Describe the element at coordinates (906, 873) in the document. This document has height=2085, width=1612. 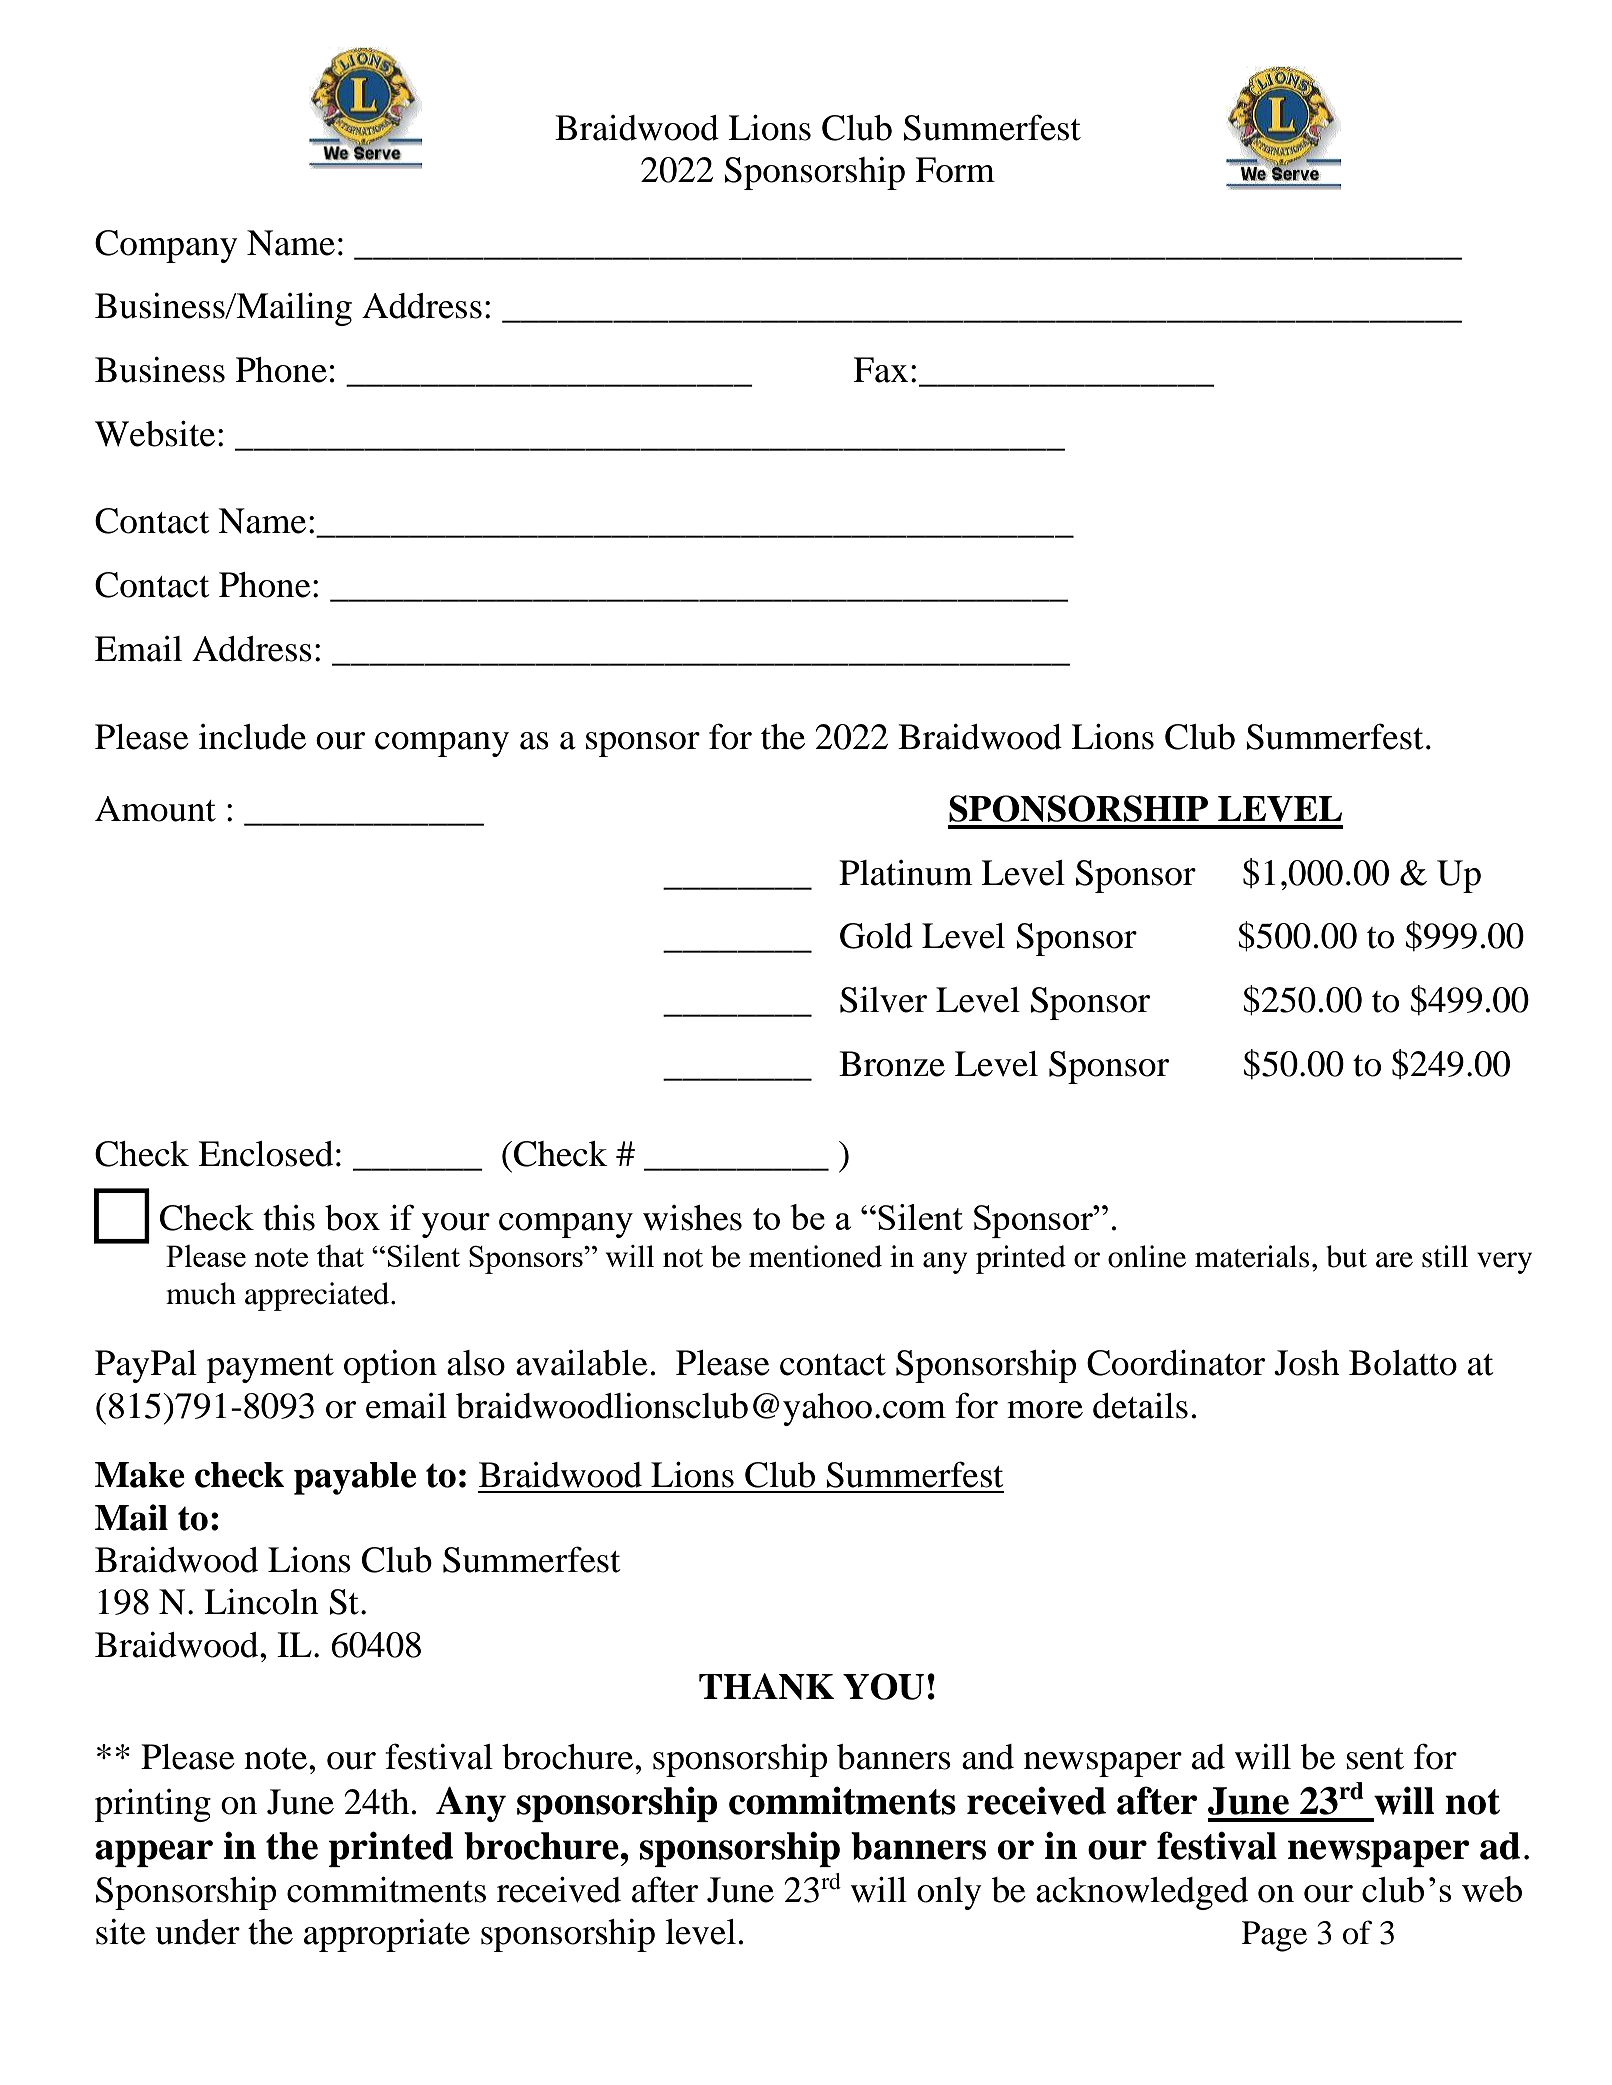
I see `Platinum` at that location.
